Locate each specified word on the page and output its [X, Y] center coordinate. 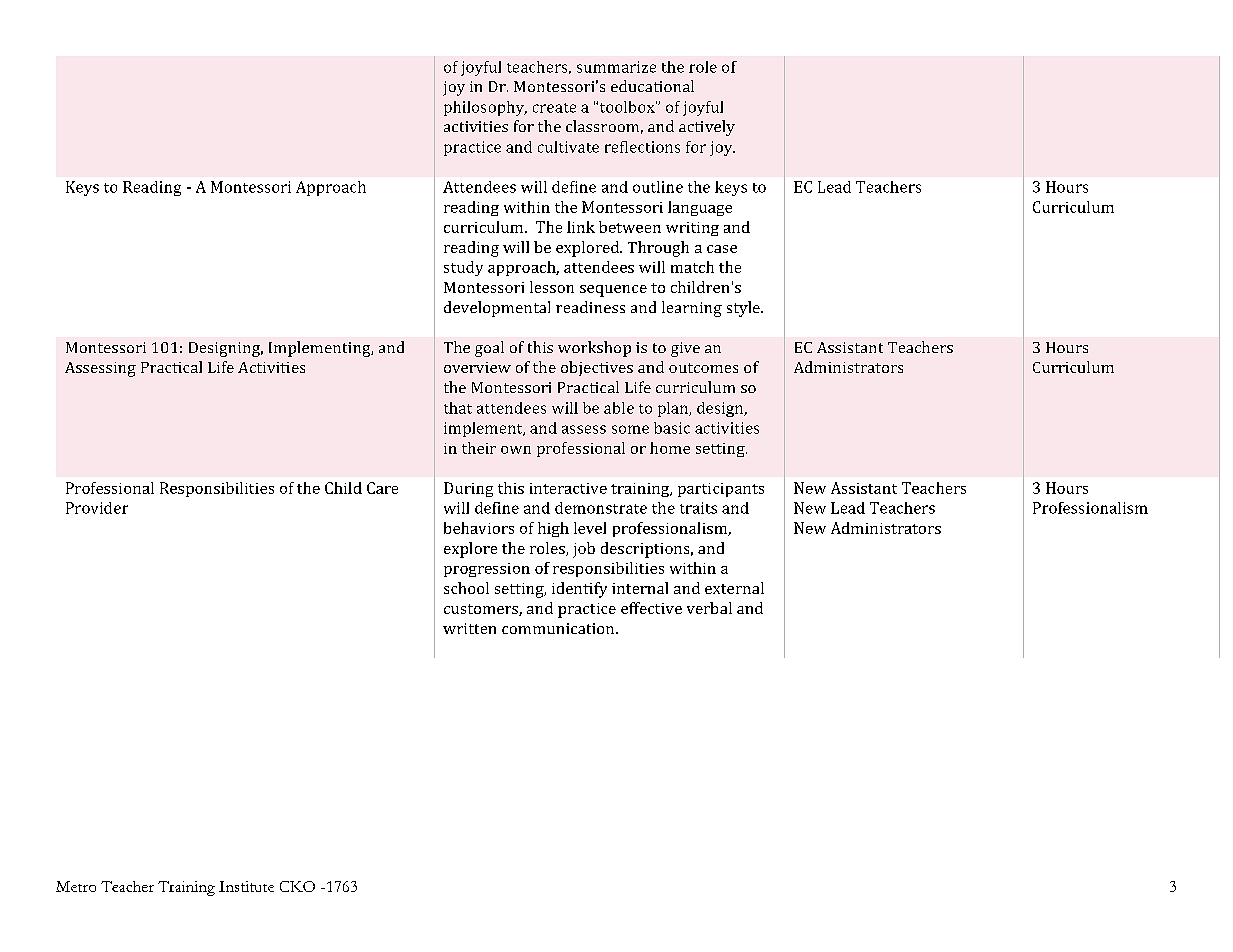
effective [651, 608]
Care [382, 488]
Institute [246, 886]
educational [652, 86]
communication [559, 628]
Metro [76, 886]
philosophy [485, 108]
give [685, 349]
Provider [97, 508]
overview [477, 367]
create [554, 108]
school [466, 588]
